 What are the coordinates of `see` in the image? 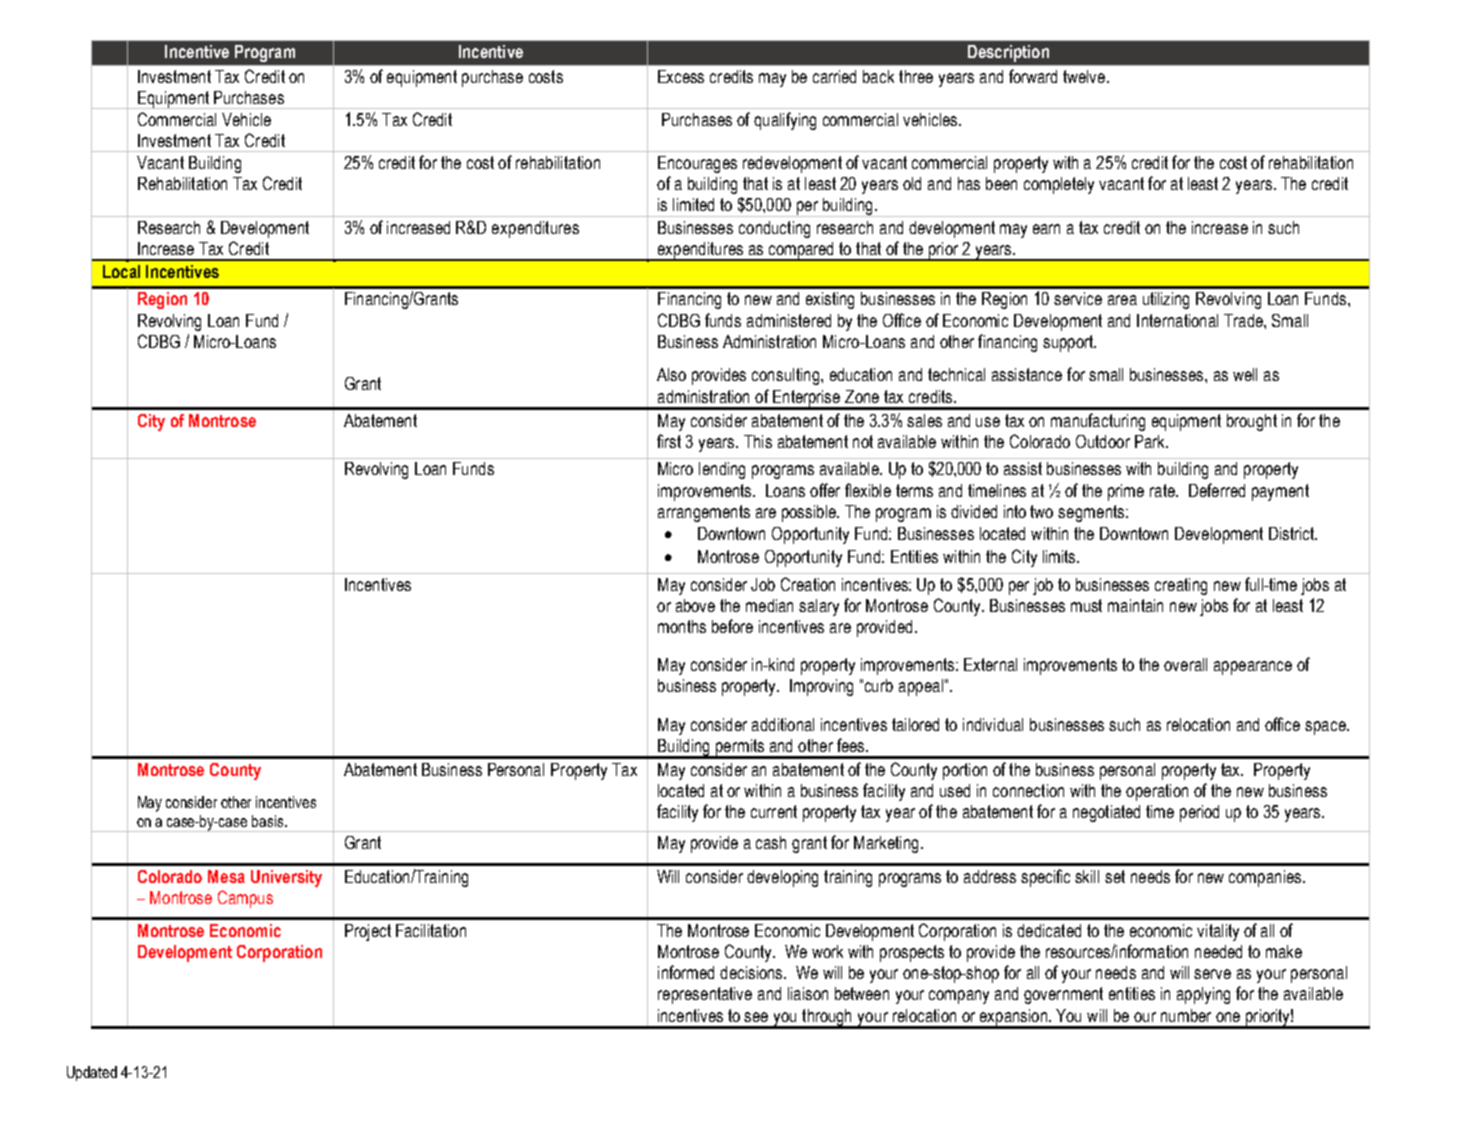 It's located at (756, 1017).
